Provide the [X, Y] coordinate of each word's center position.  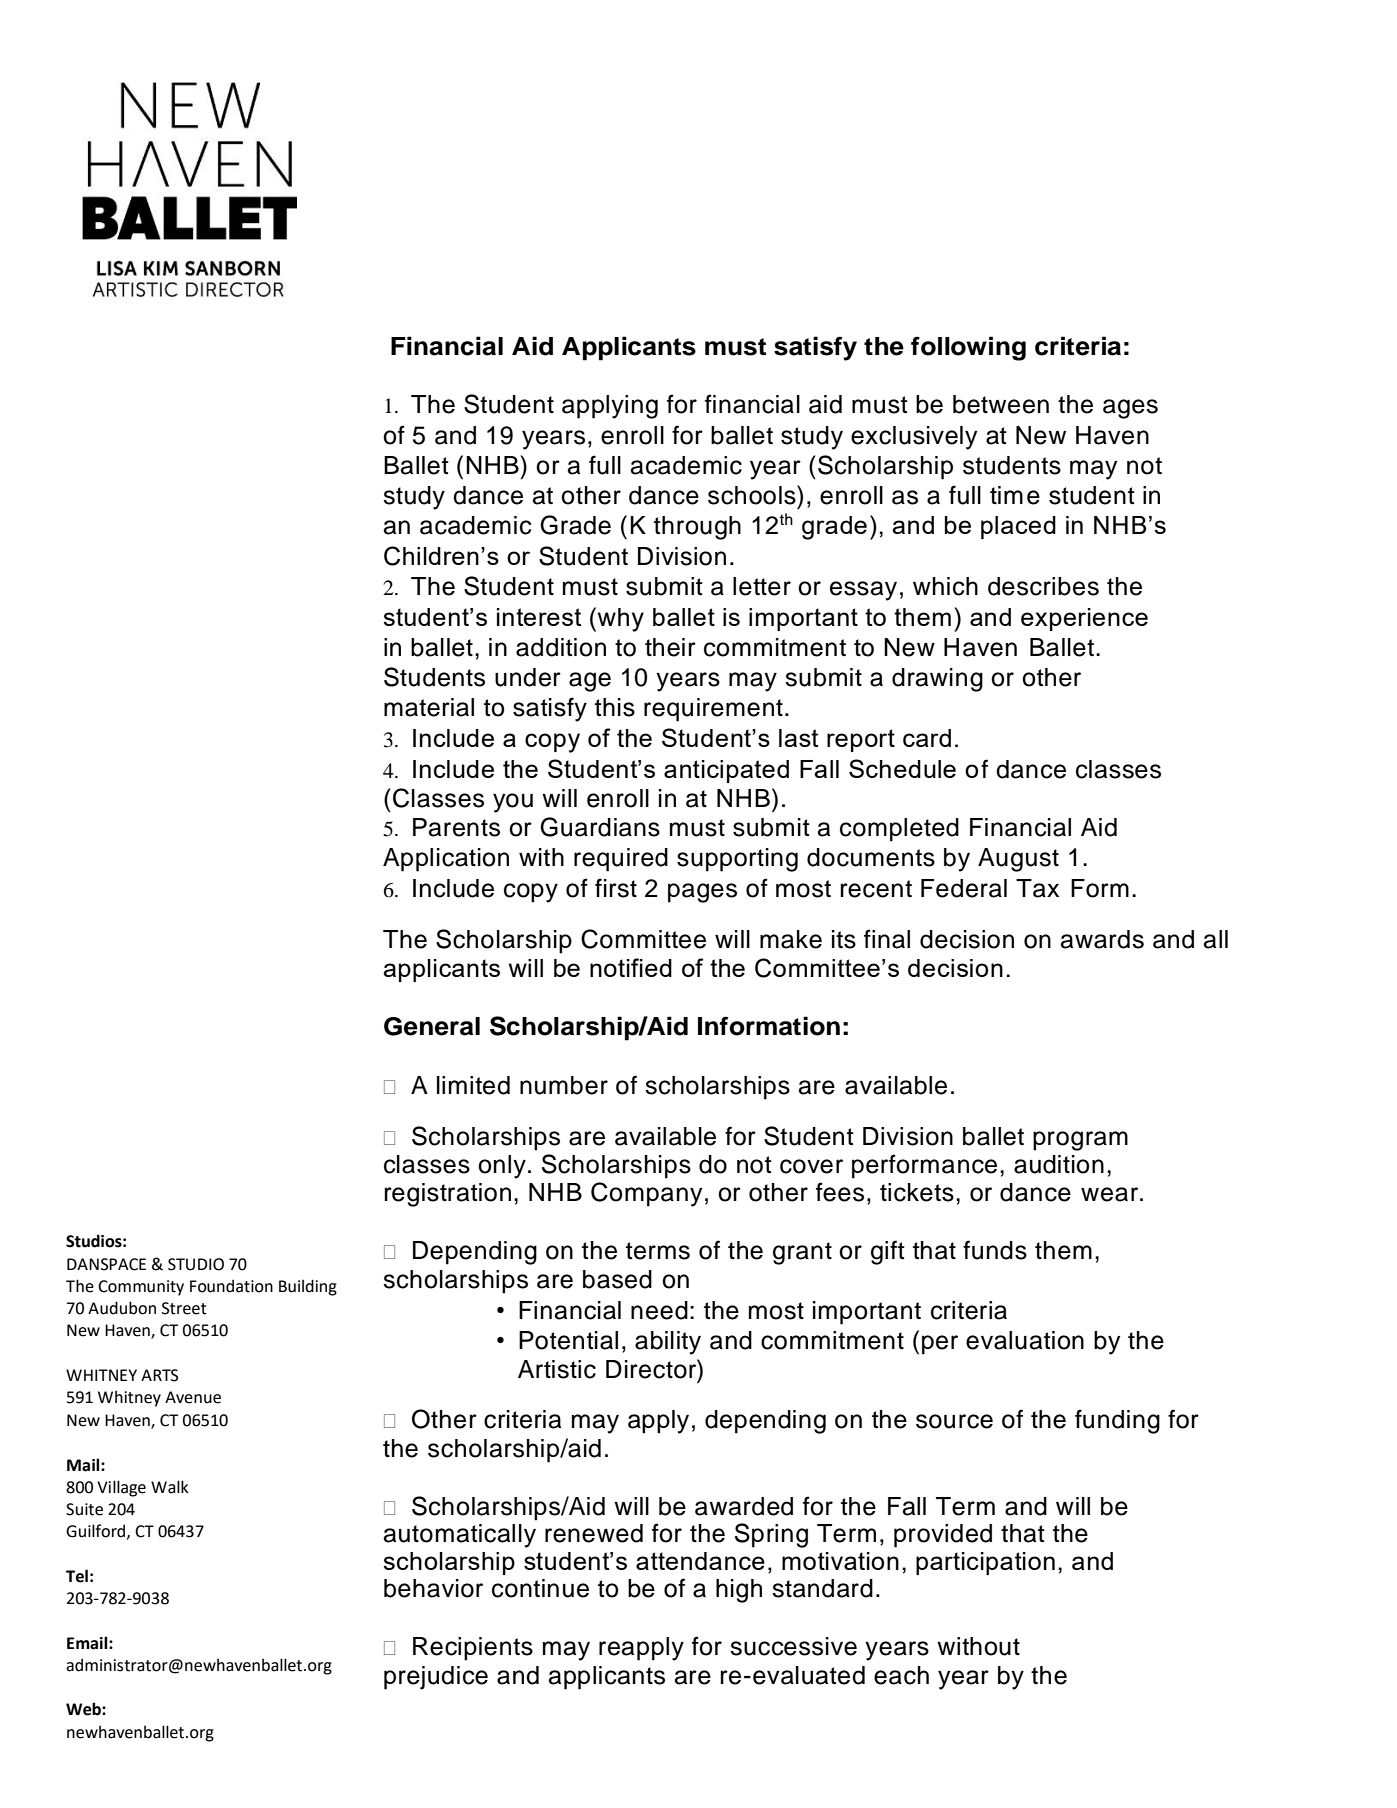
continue [540, 1588]
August [1018, 860]
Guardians [600, 827]
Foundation [231, 1286]
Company [646, 1194]
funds [995, 1250]
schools [753, 495]
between [1001, 404]
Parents [456, 827]
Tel [77, 1576]
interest [539, 617]
